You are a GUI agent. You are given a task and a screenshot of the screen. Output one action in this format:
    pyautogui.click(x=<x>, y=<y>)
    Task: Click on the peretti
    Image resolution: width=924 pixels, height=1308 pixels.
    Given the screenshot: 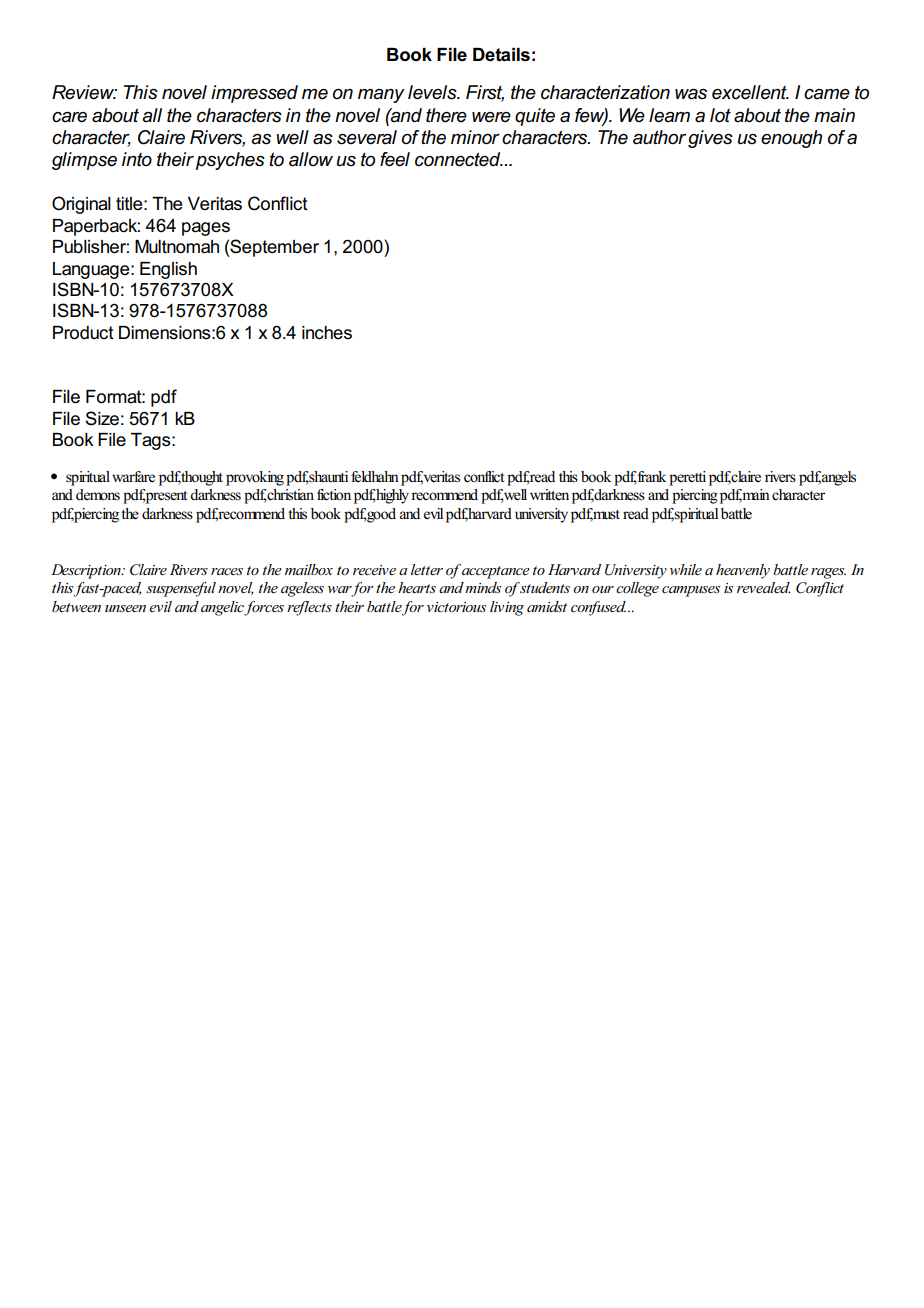 What is the action you would take?
    pyautogui.click(x=687, y=478)
